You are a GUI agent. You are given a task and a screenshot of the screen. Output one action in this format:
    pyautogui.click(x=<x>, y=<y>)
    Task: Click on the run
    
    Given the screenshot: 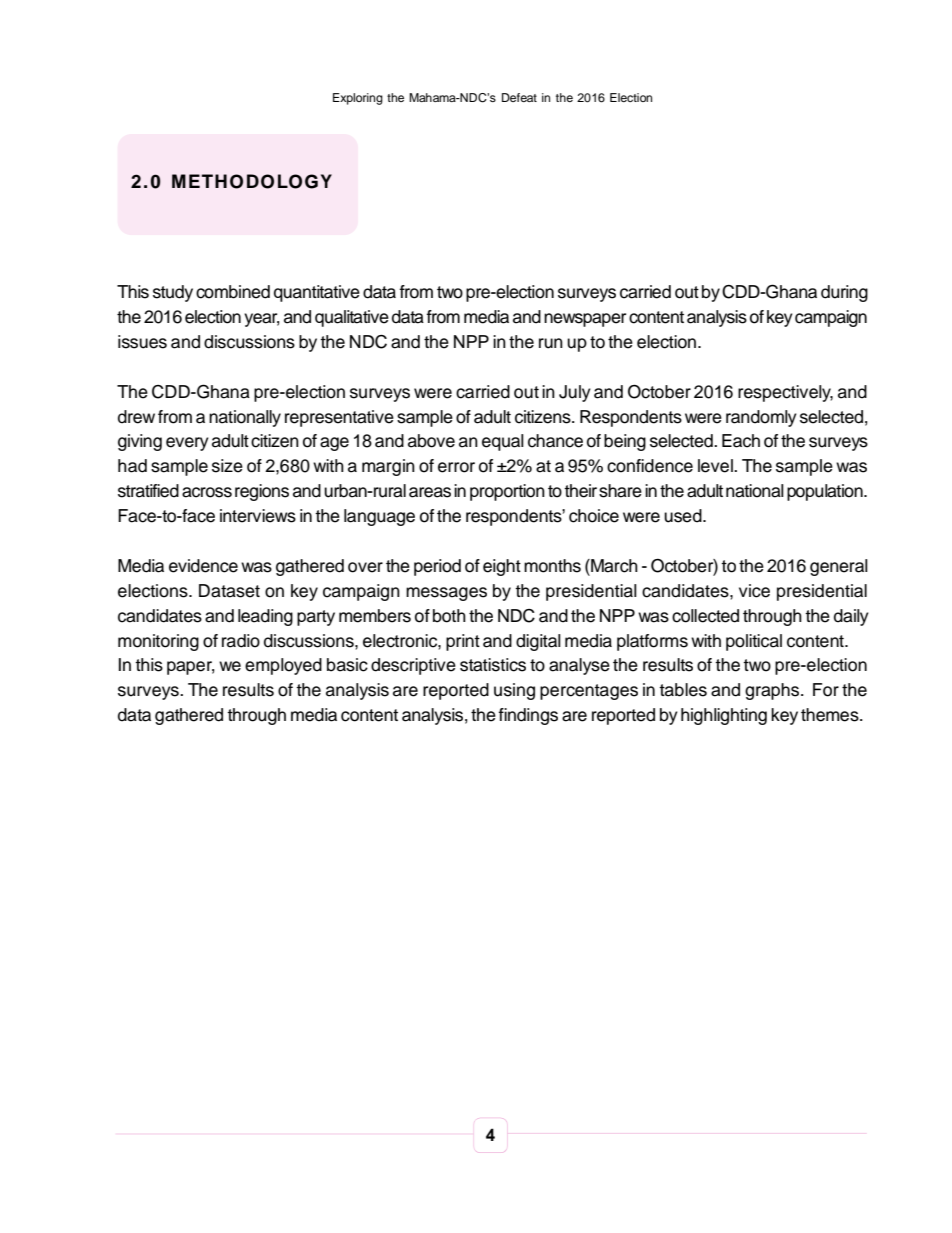 What is the action you would take?
    pyautogui.click(x=551, y=343)
